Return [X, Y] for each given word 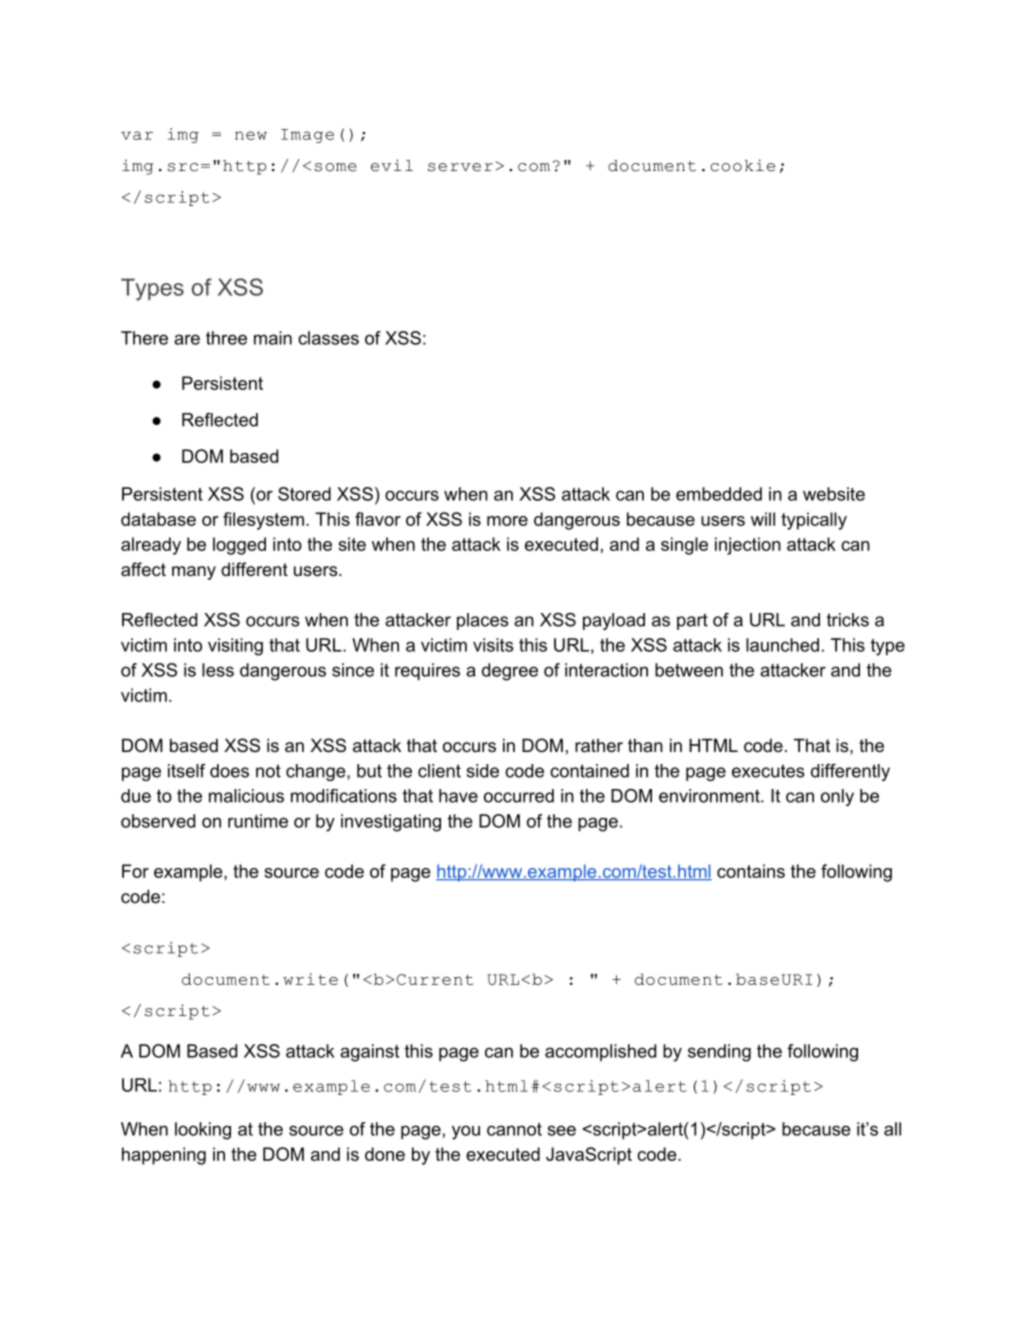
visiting [235, 647]
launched [782, 645]
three [226, 338]
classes [328, 338]
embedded [719, 494]
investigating [391, 823]
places [483, 621]
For [135, 871]
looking [203, 1131]
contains [751, 871]
